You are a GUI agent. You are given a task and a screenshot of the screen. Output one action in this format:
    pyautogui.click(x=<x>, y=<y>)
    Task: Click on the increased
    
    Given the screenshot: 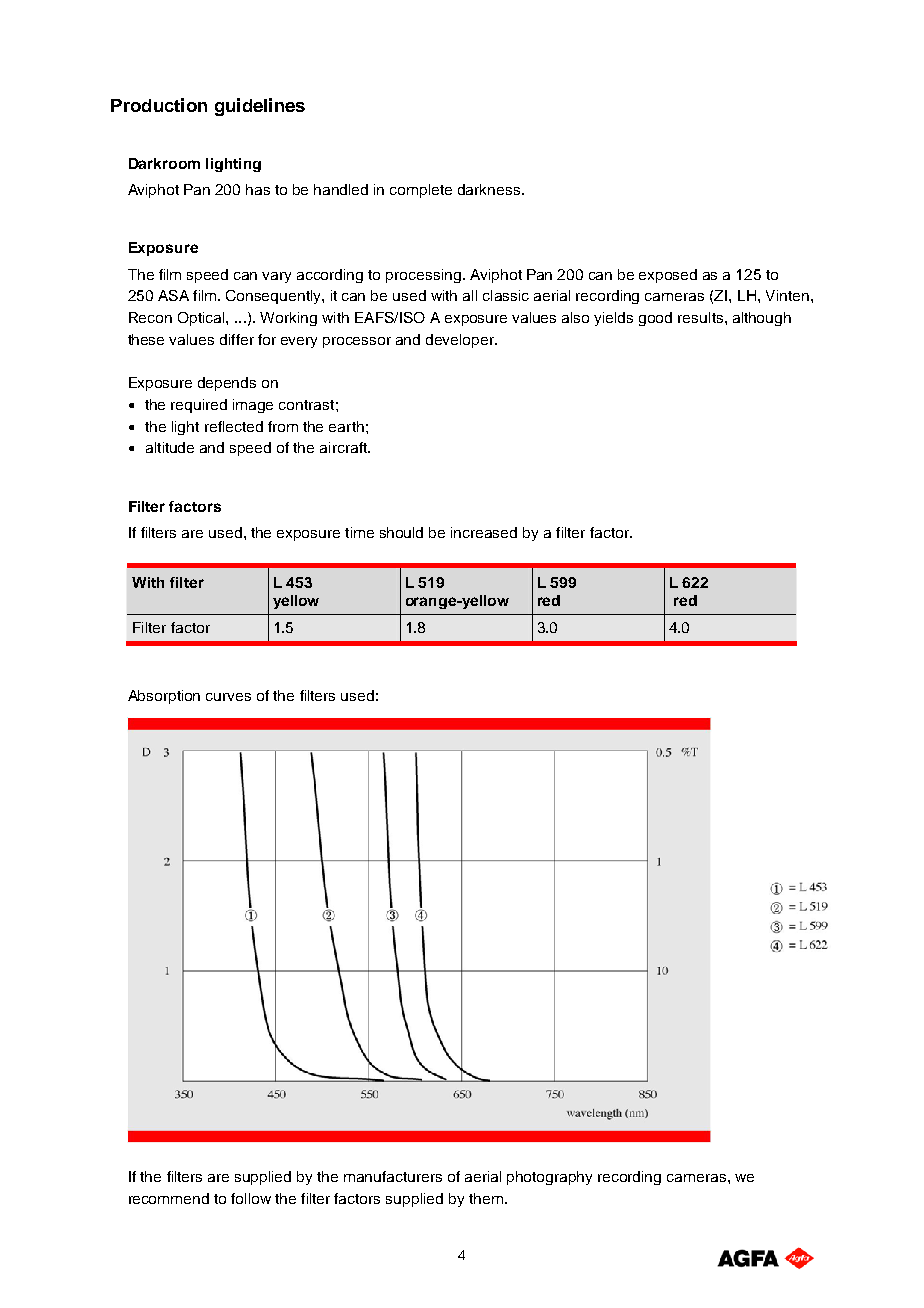 What is the action you would take?
    pyautogui.click(x=484, y=532)
